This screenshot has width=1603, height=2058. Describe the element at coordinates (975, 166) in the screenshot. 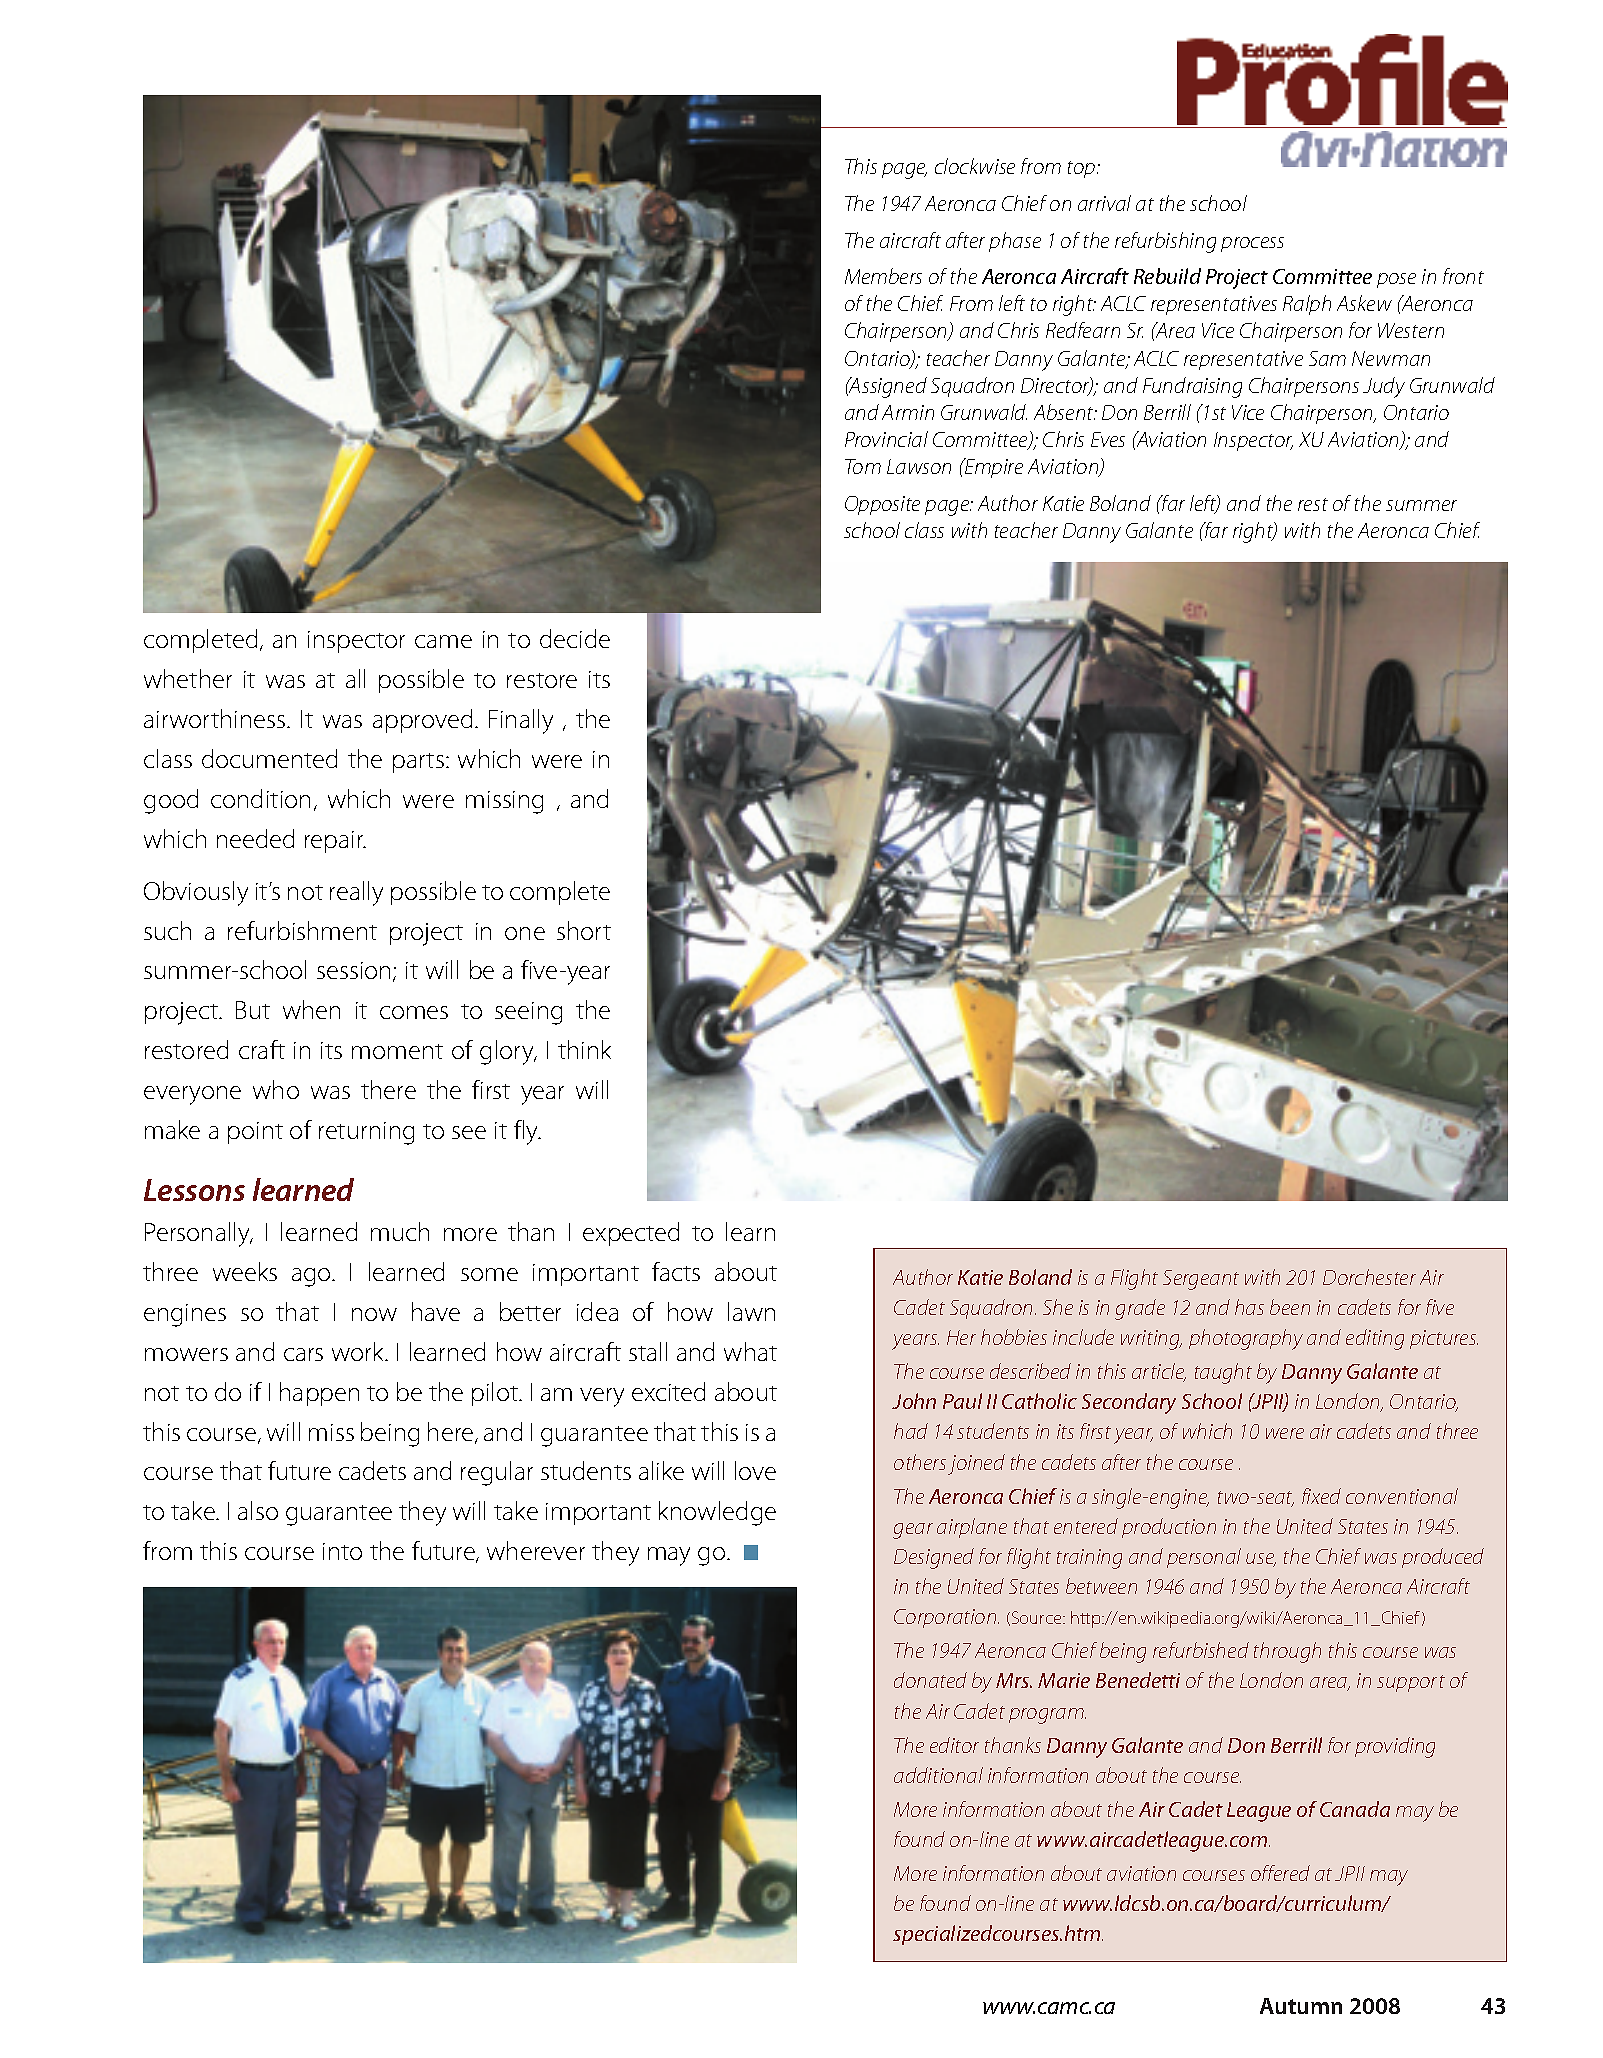

I see `clockwise` at that location.
